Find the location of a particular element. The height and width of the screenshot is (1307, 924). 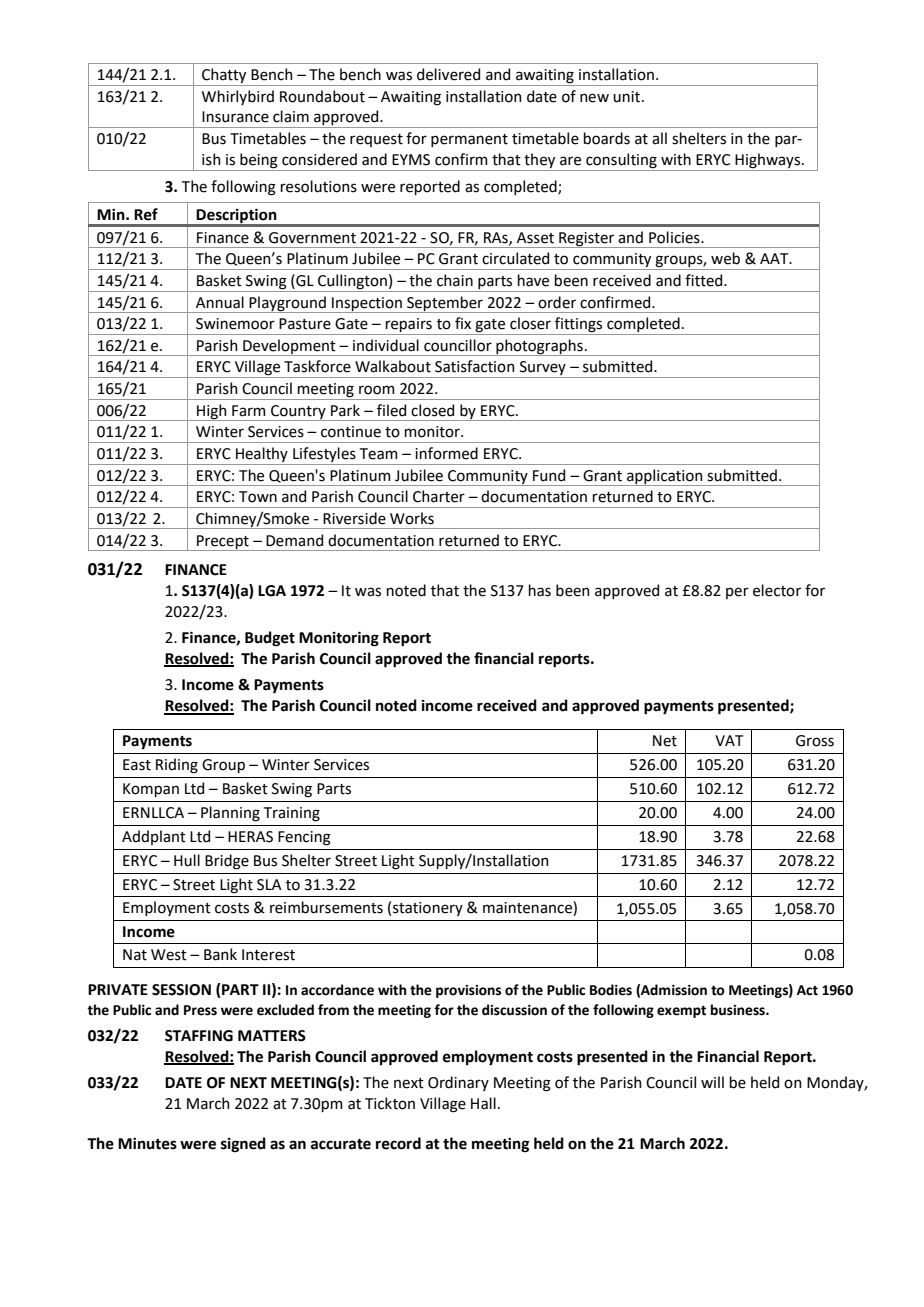

Net is located at coordinates (665, 741).
